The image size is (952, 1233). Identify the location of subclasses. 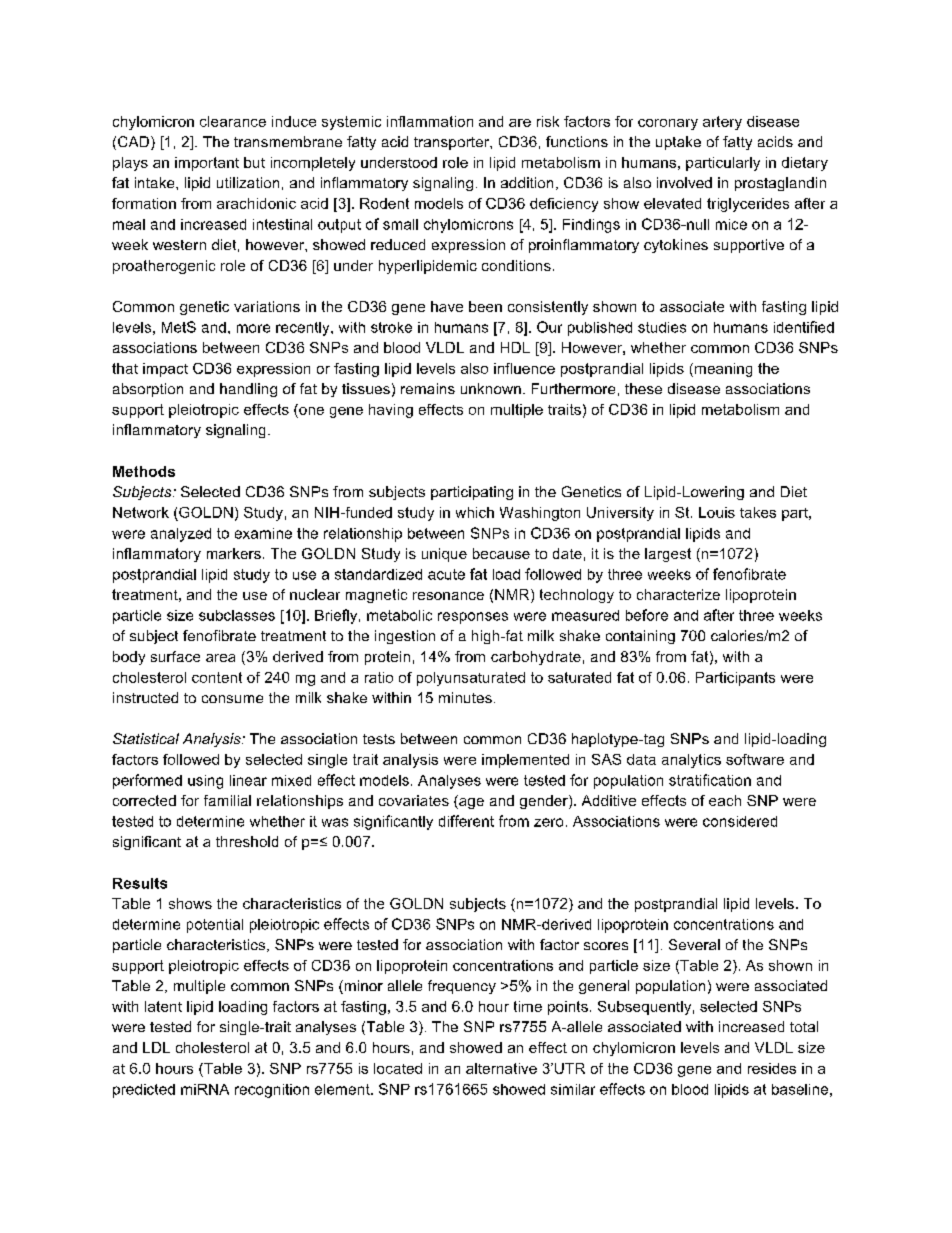
(237, 615).
